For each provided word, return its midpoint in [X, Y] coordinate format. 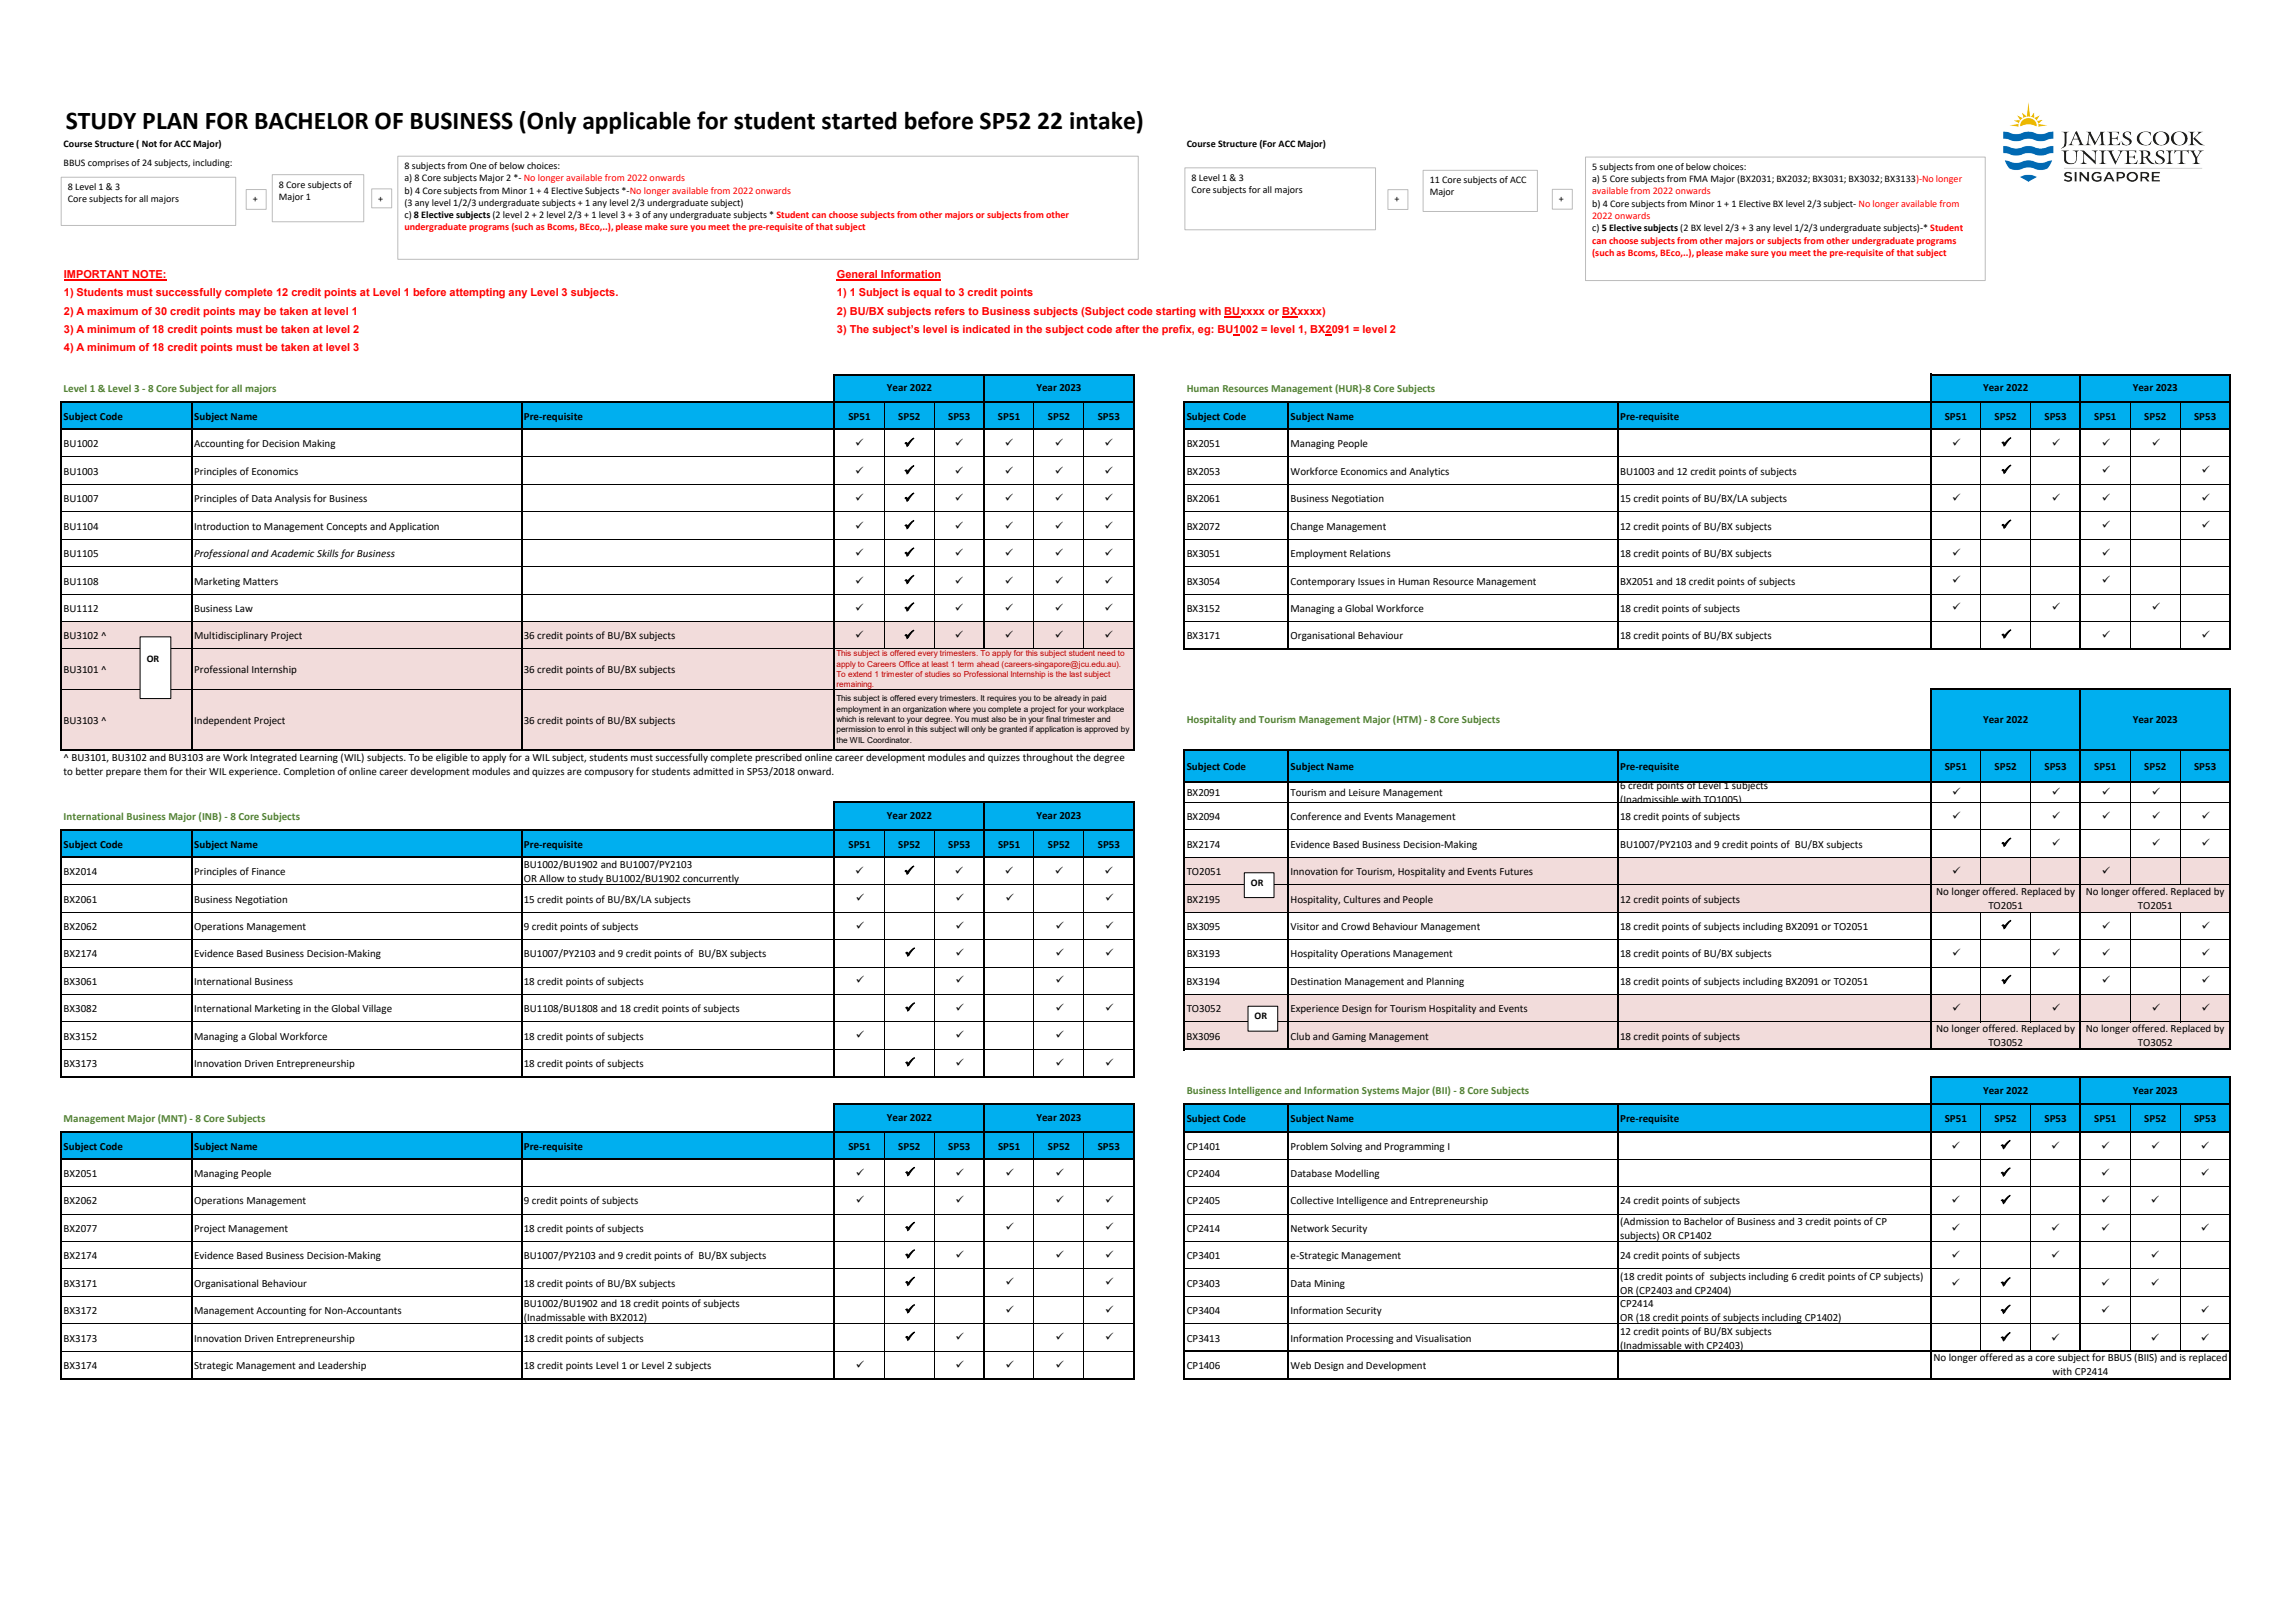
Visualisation [1443, 1338]
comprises [108, 163]
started [859, 120]
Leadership [342, 1366]
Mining [1329, 1284]
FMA [1698, 178]
